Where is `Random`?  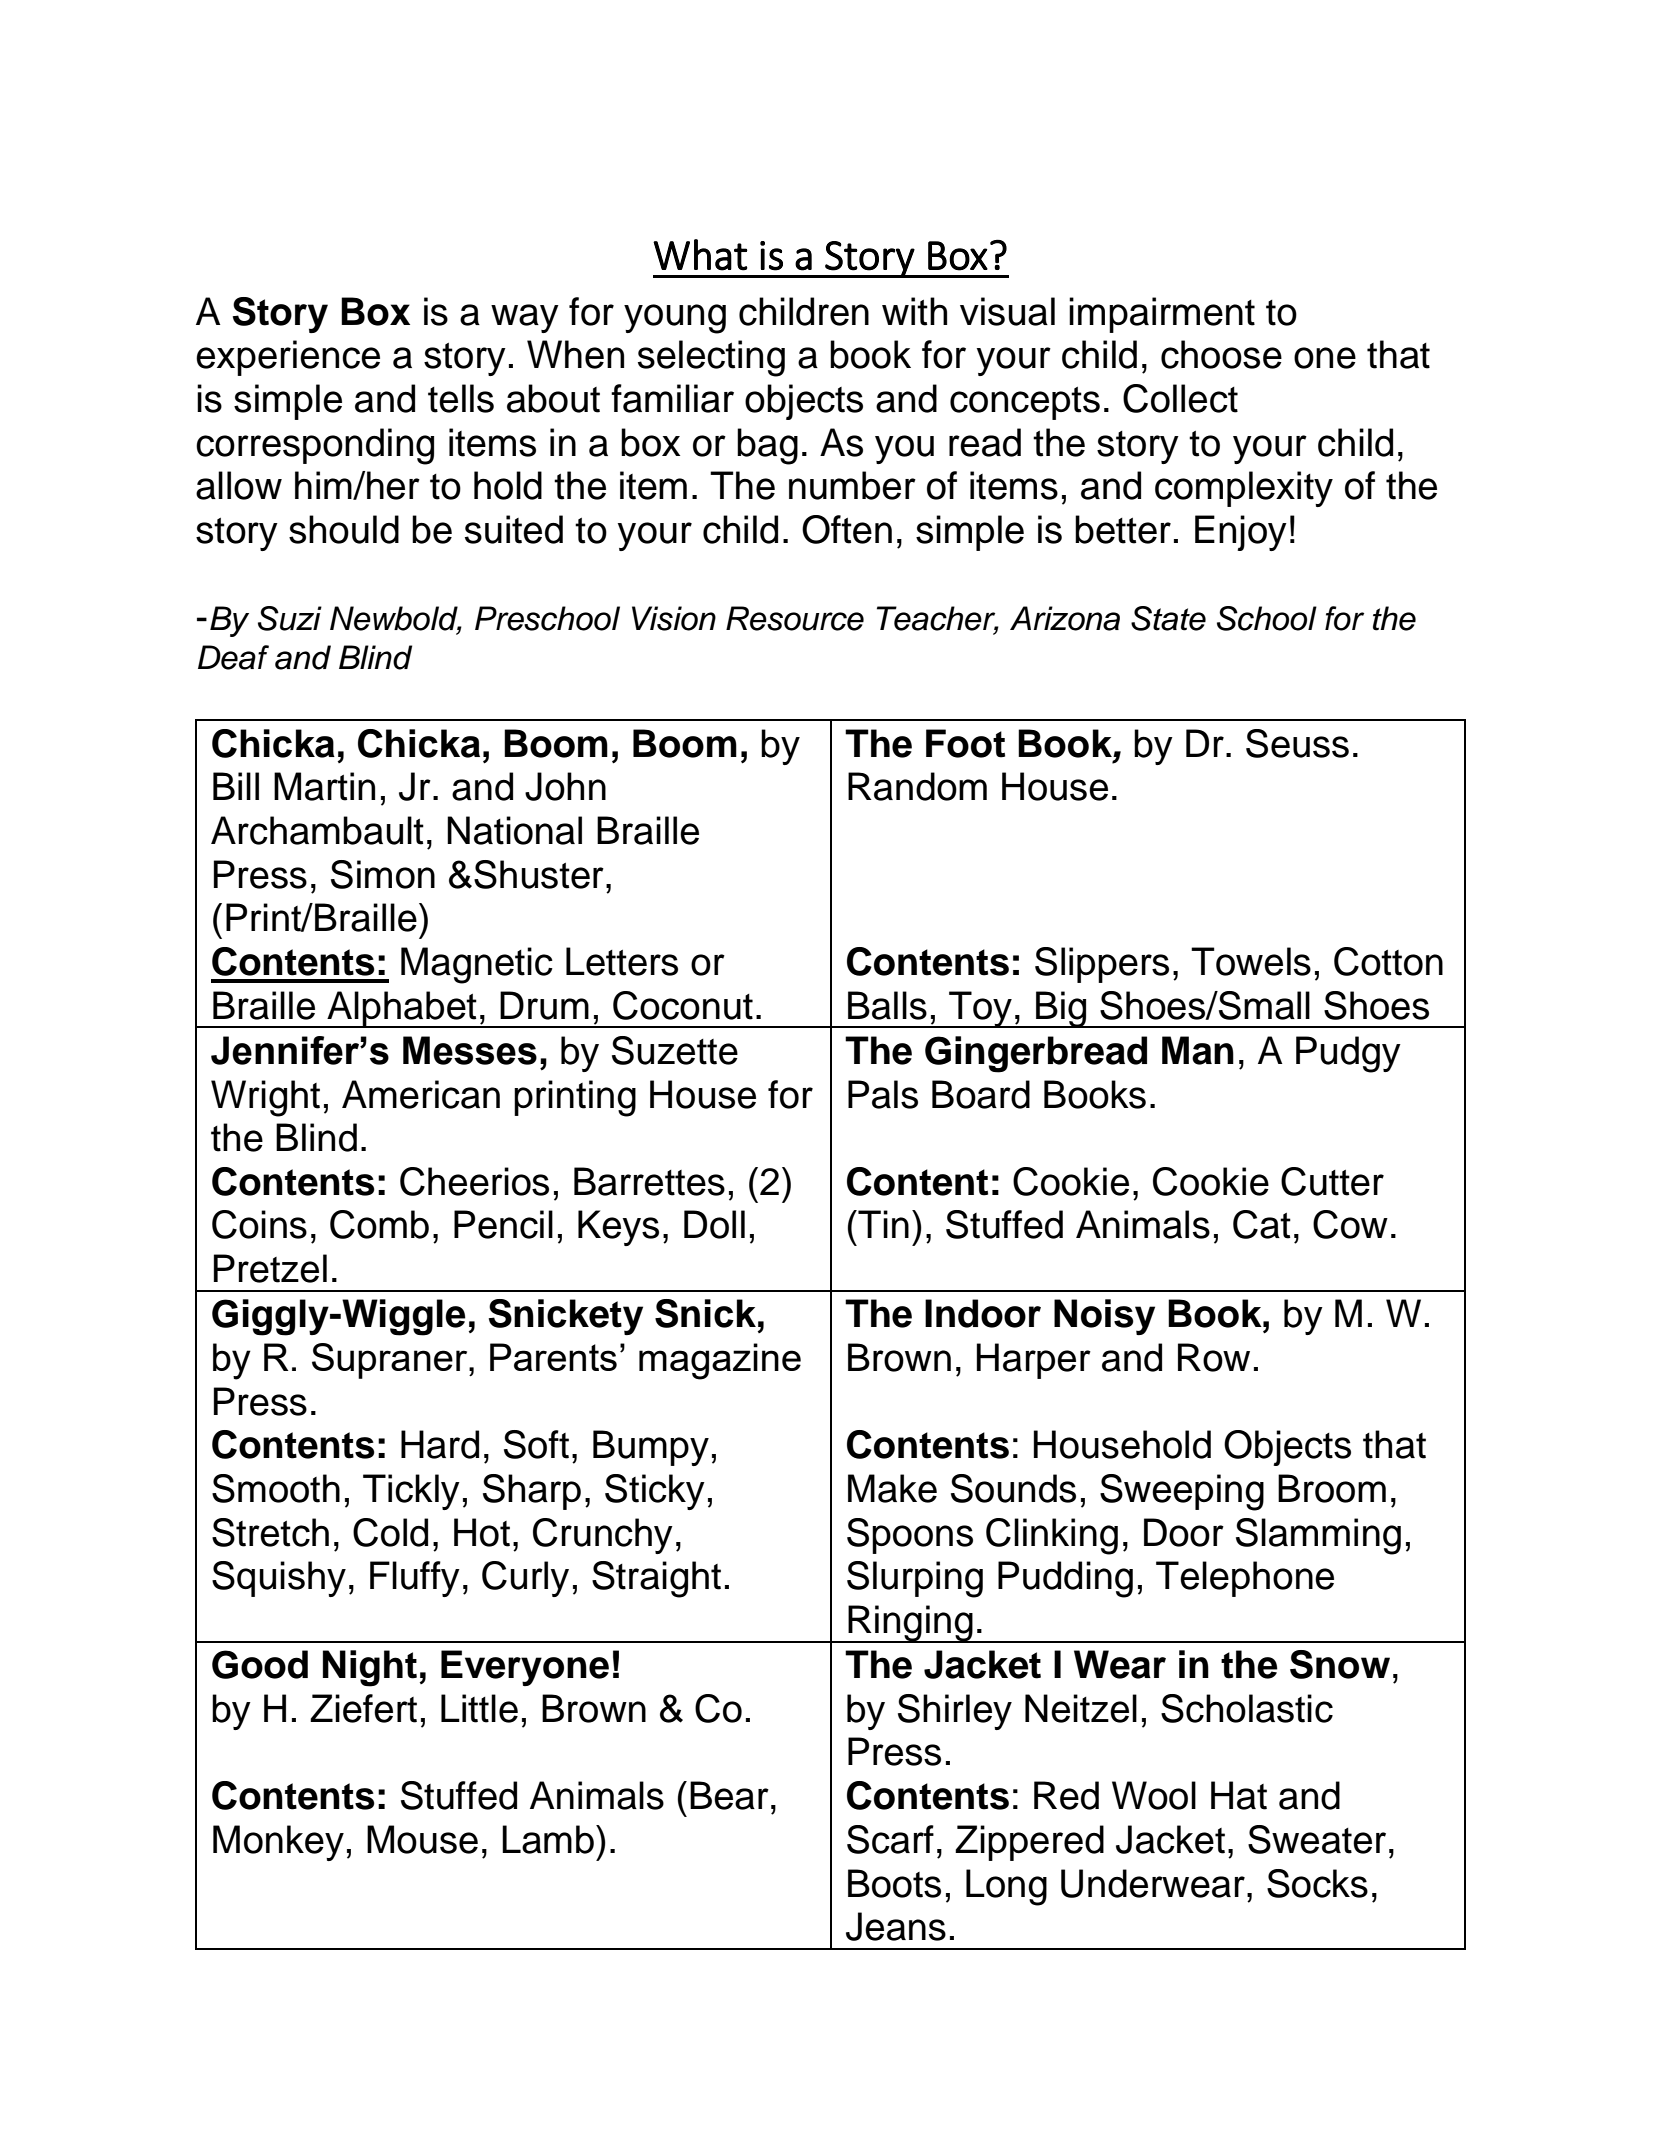
Random is located at coordinates (917, 786).
